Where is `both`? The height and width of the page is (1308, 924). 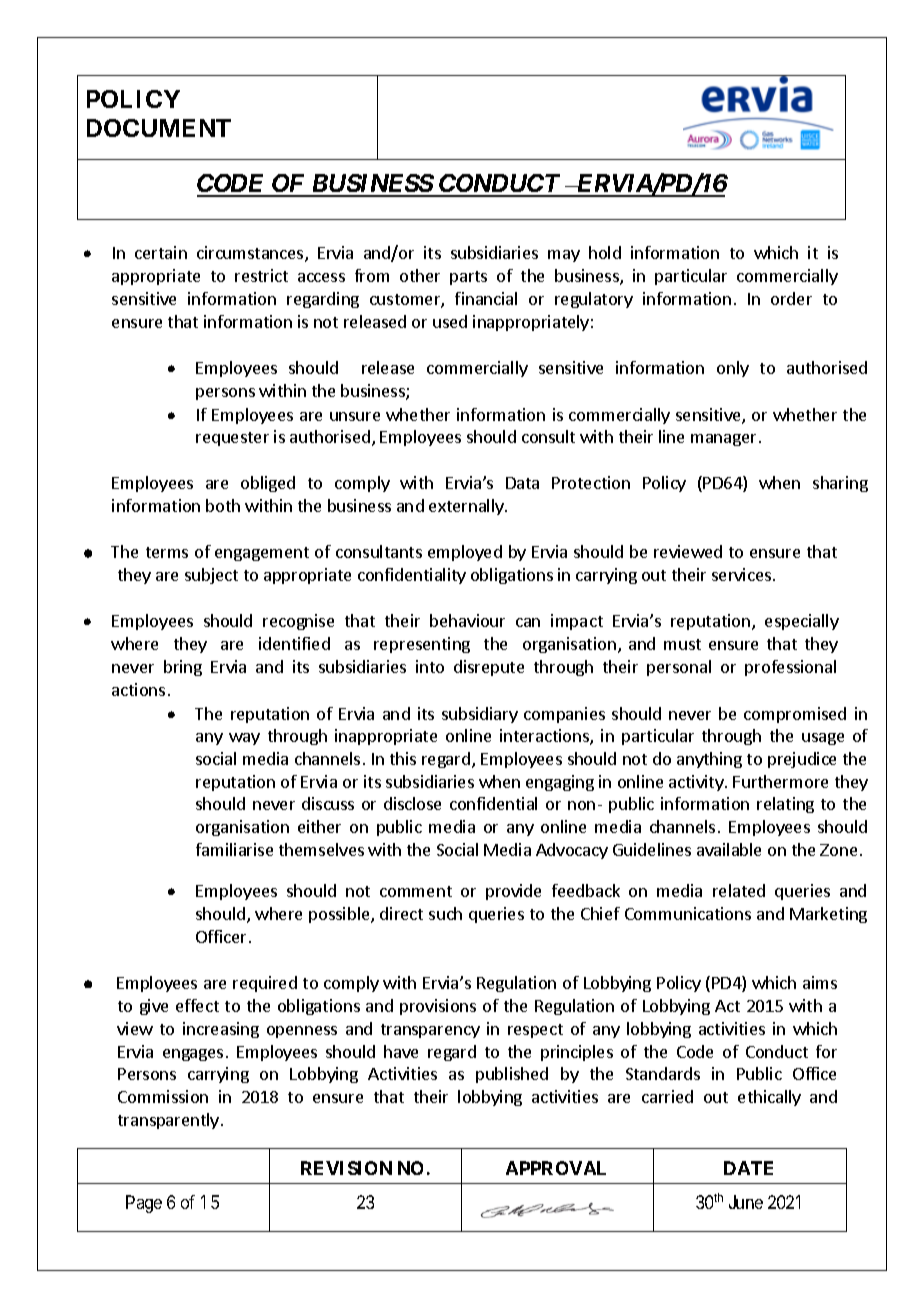
both is located at coordinates (223, 505).
